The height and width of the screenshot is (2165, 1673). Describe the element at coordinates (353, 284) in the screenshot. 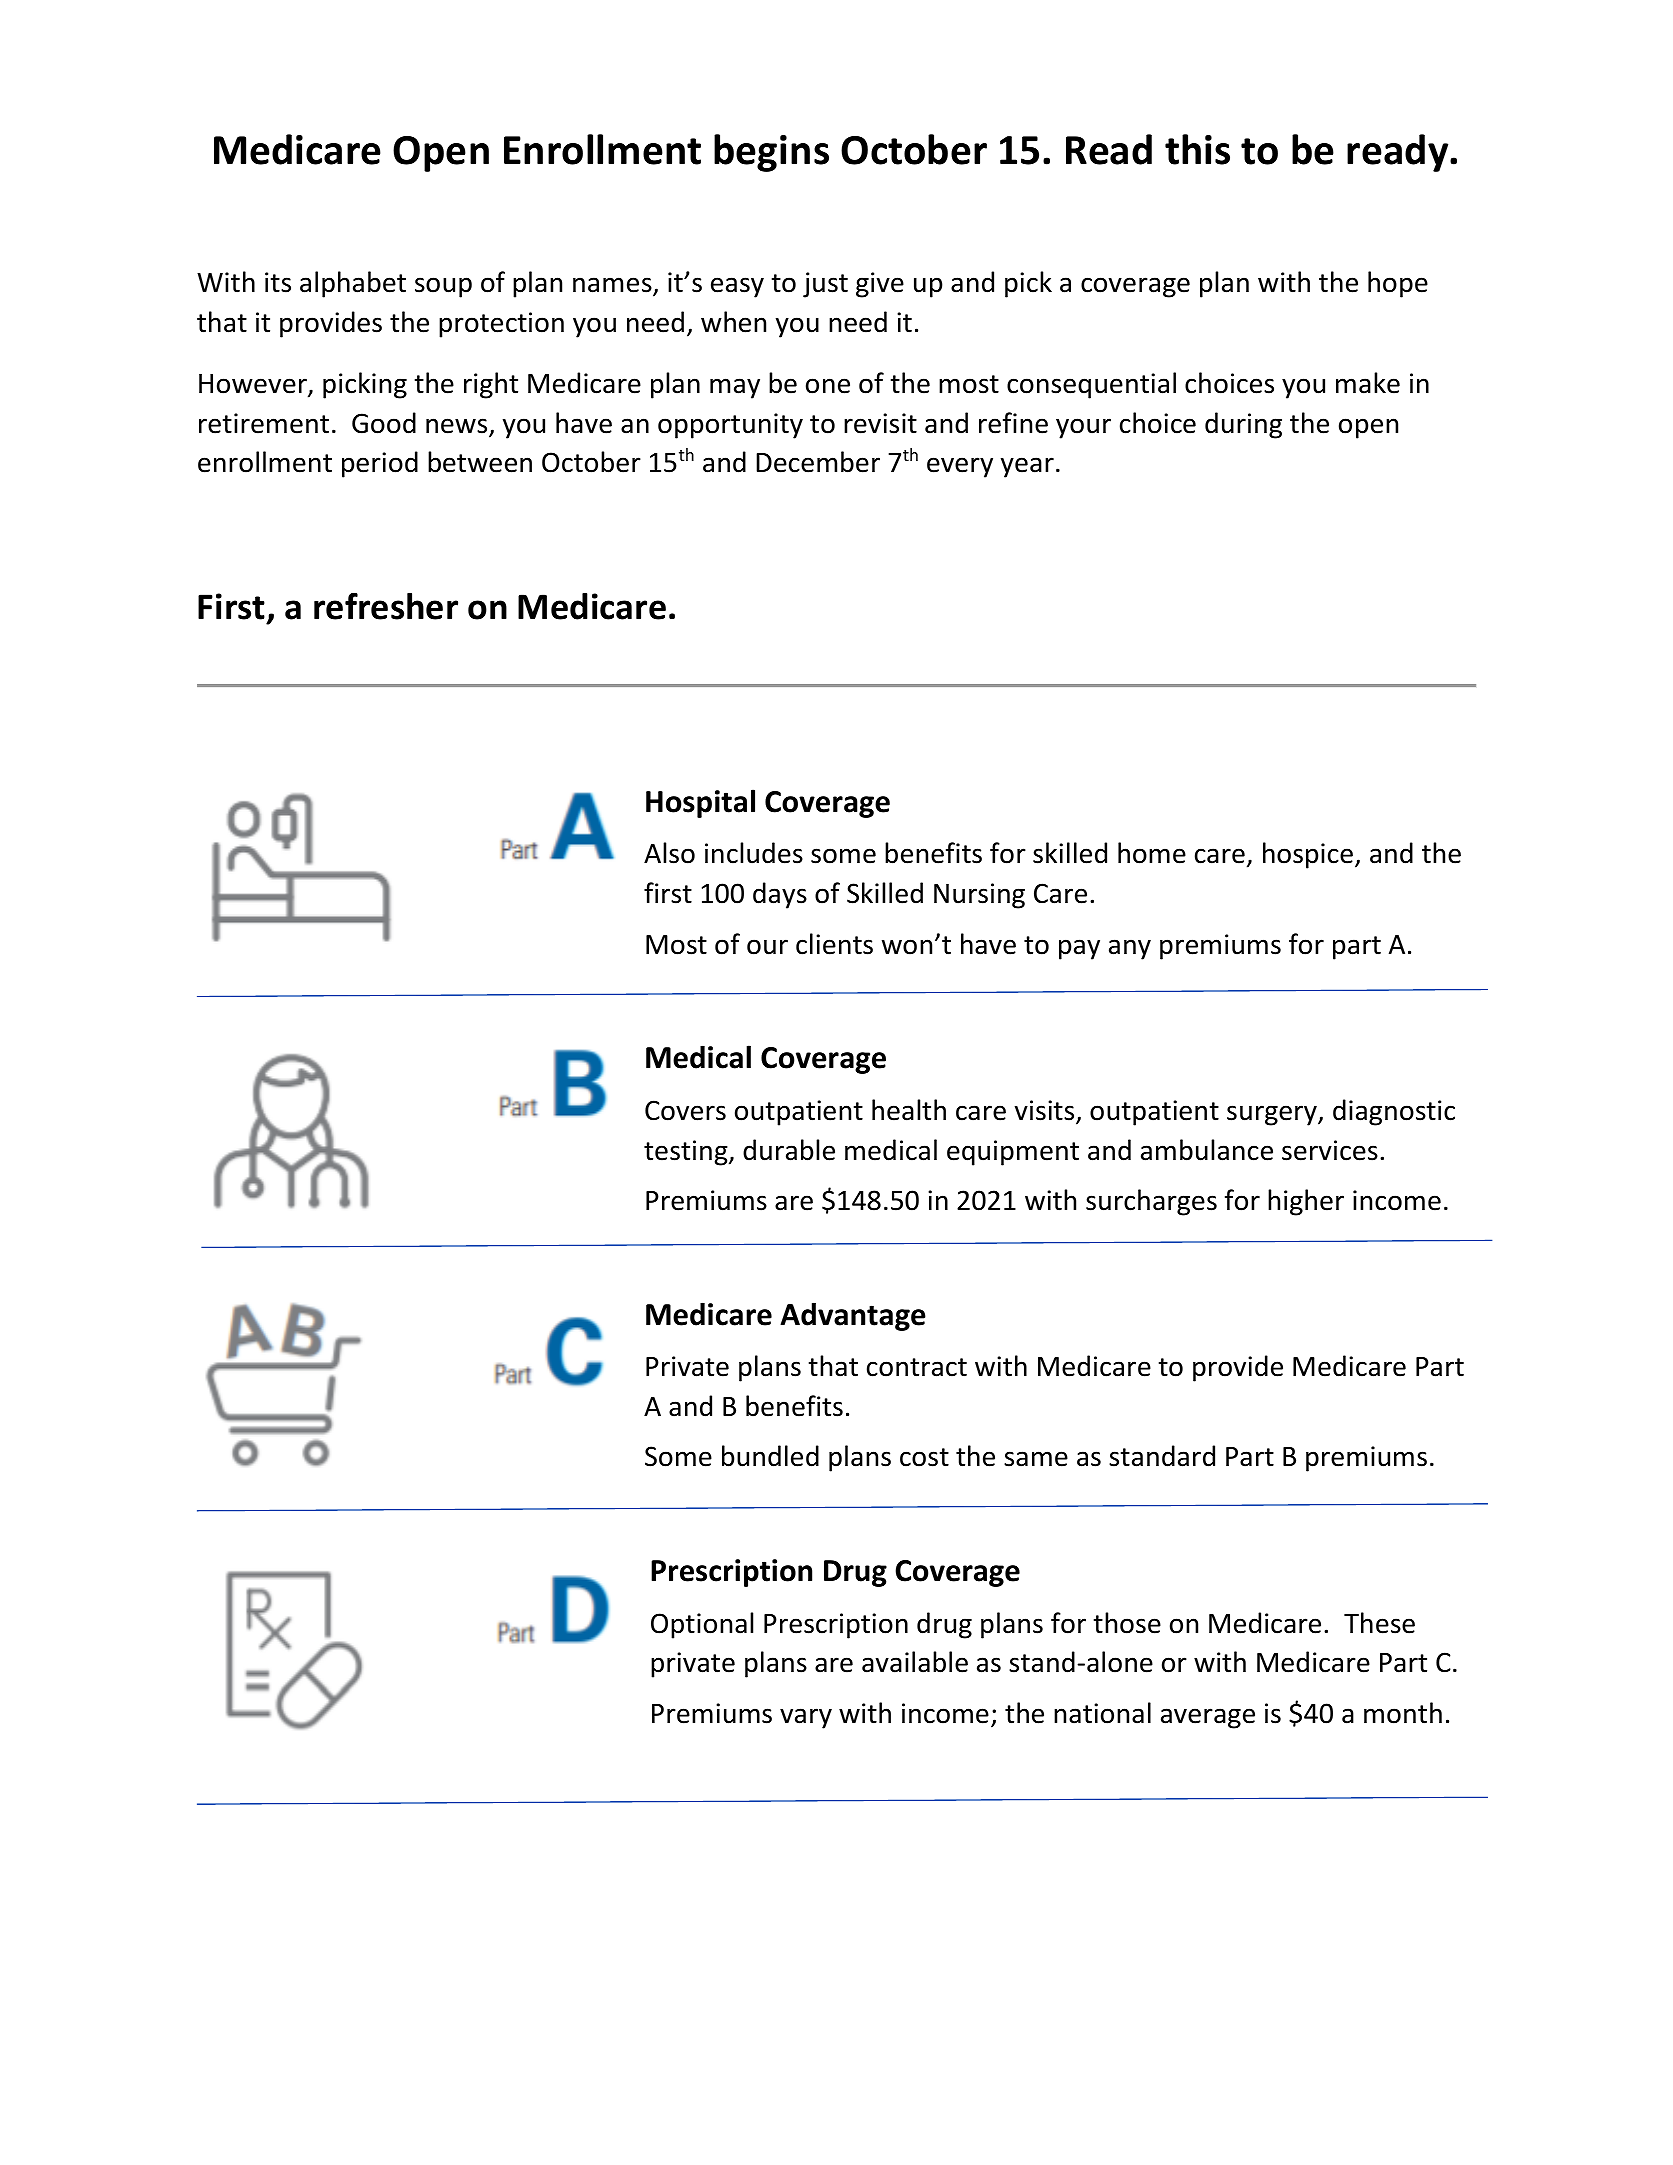

I see `alphabet` at that location.
